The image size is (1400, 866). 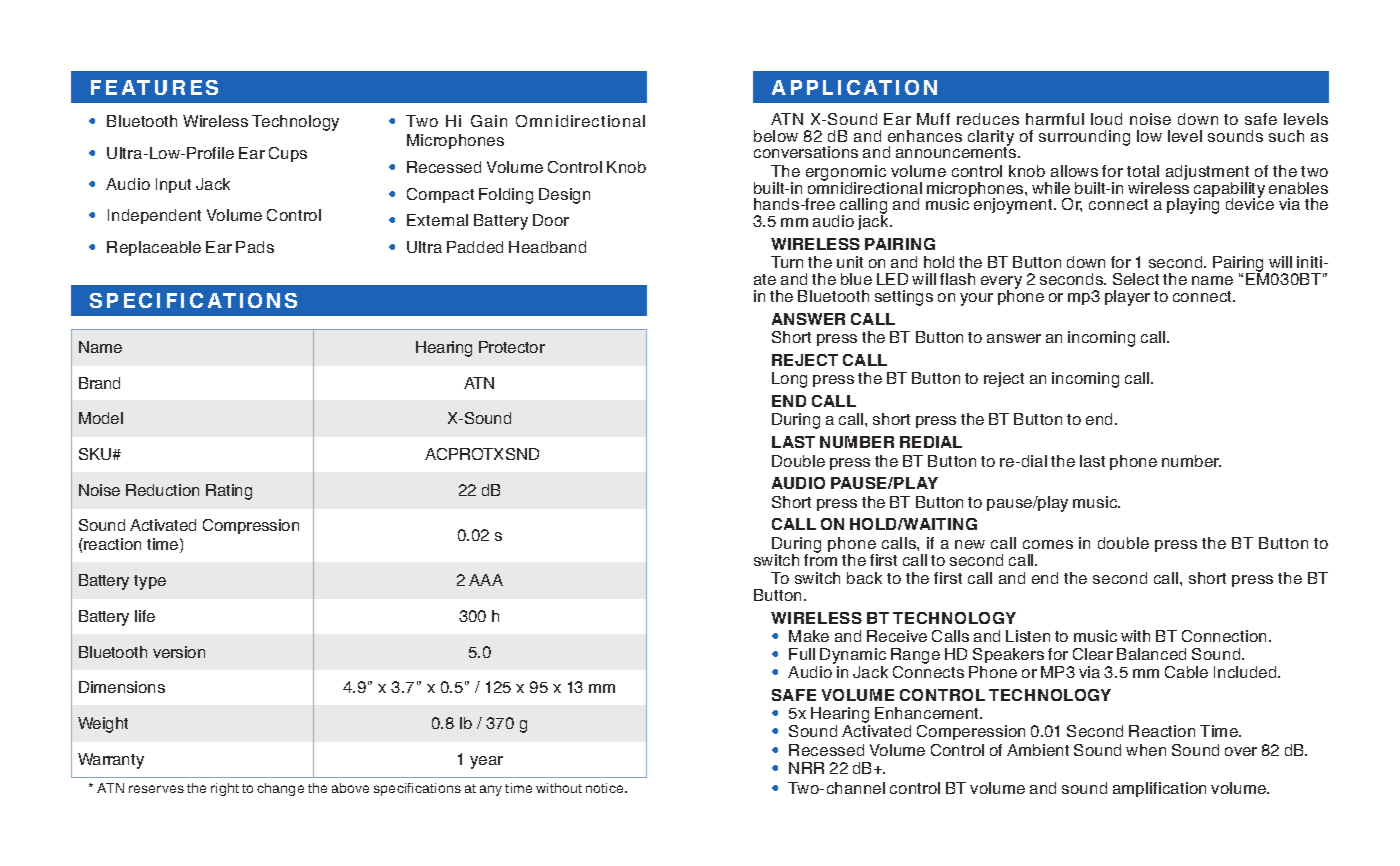 What do you see at coordinates (1136, 279) in the screenshot?
I see `Select` at bounding box center [1136, 279].
